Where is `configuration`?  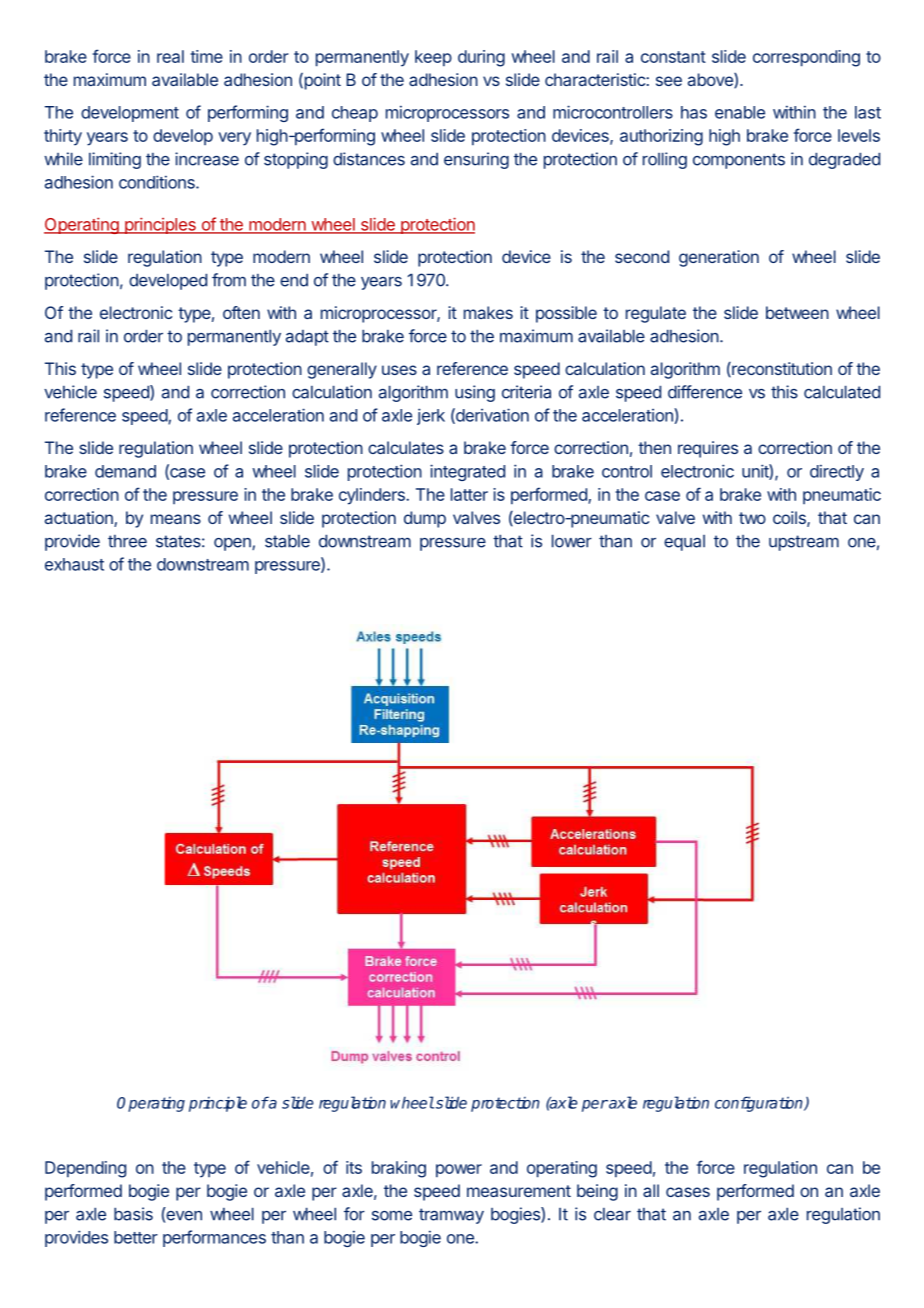
configuration is located at coordinates (760, 1104).
